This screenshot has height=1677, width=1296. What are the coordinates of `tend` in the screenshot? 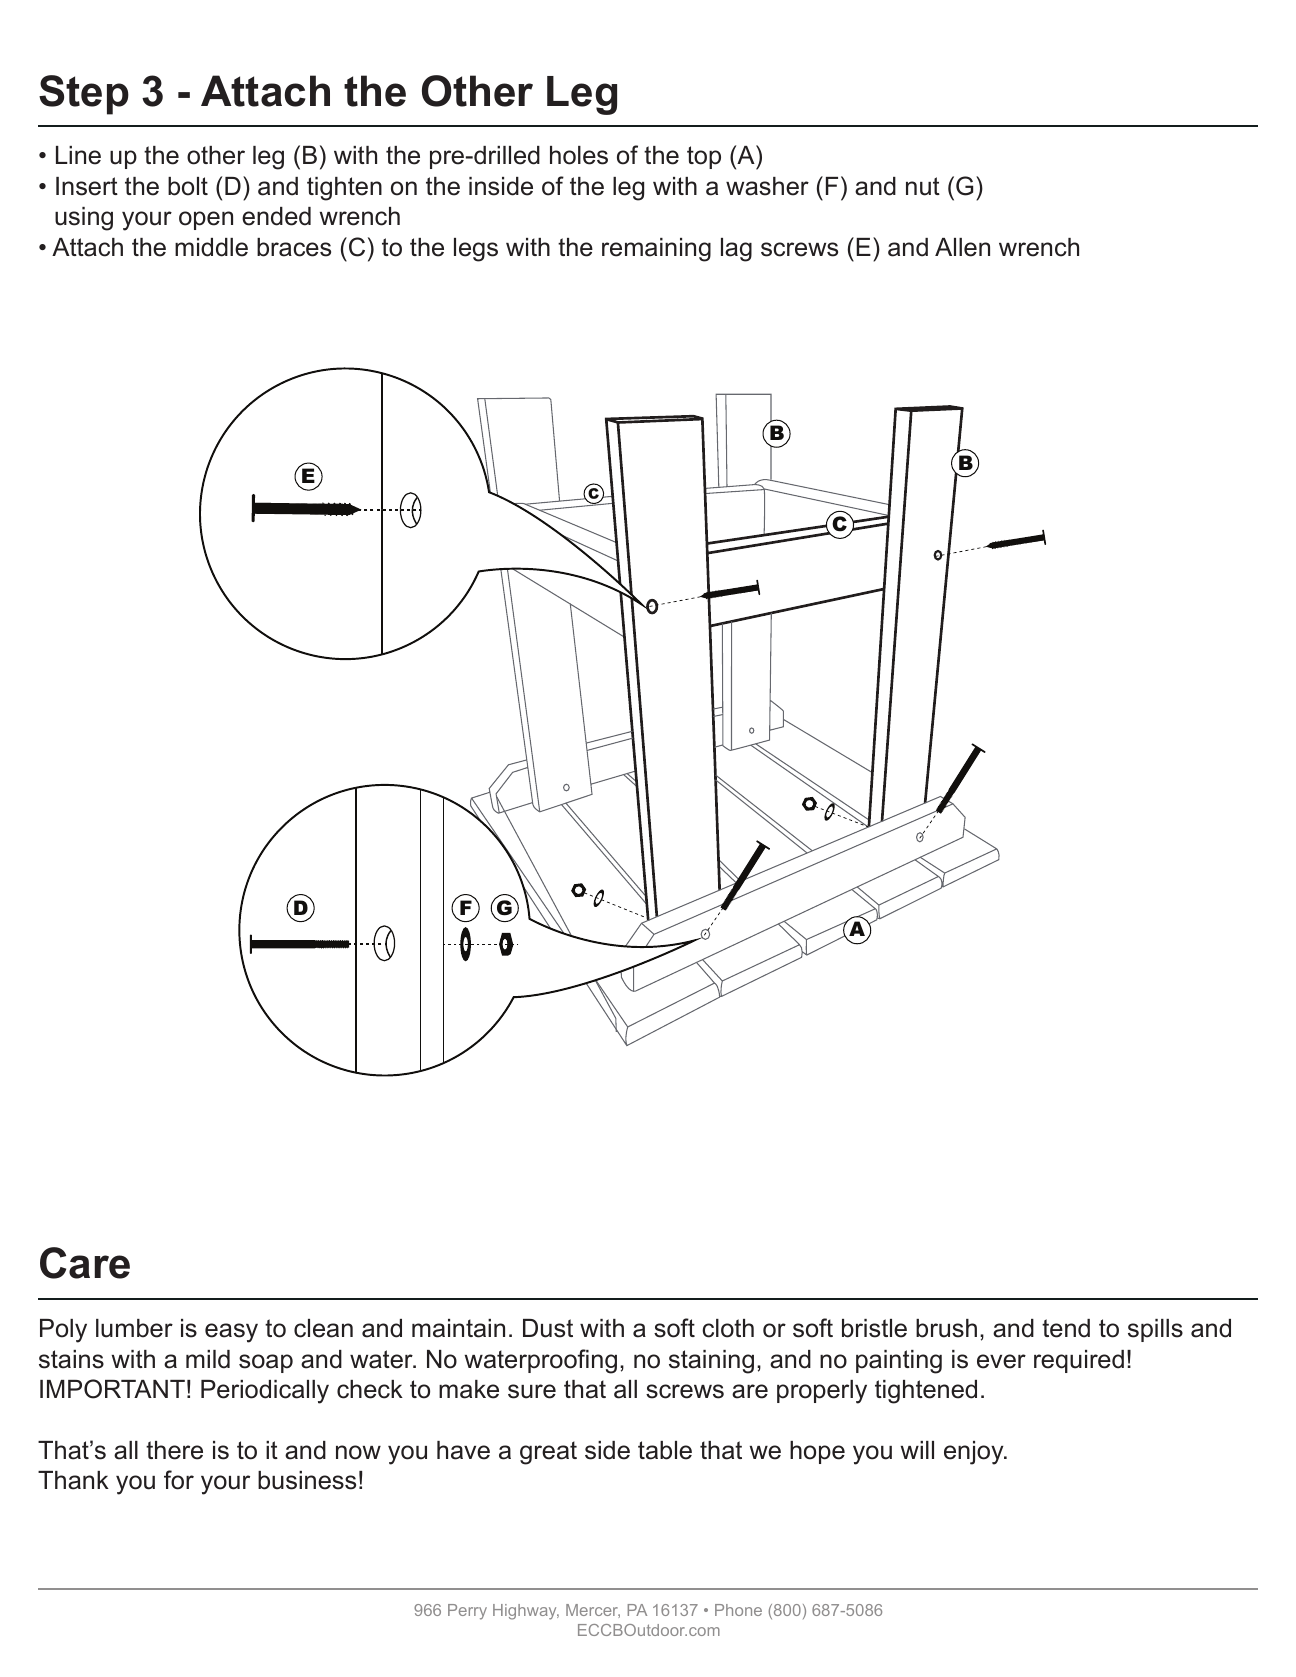 It's located at (1066, 1328).
